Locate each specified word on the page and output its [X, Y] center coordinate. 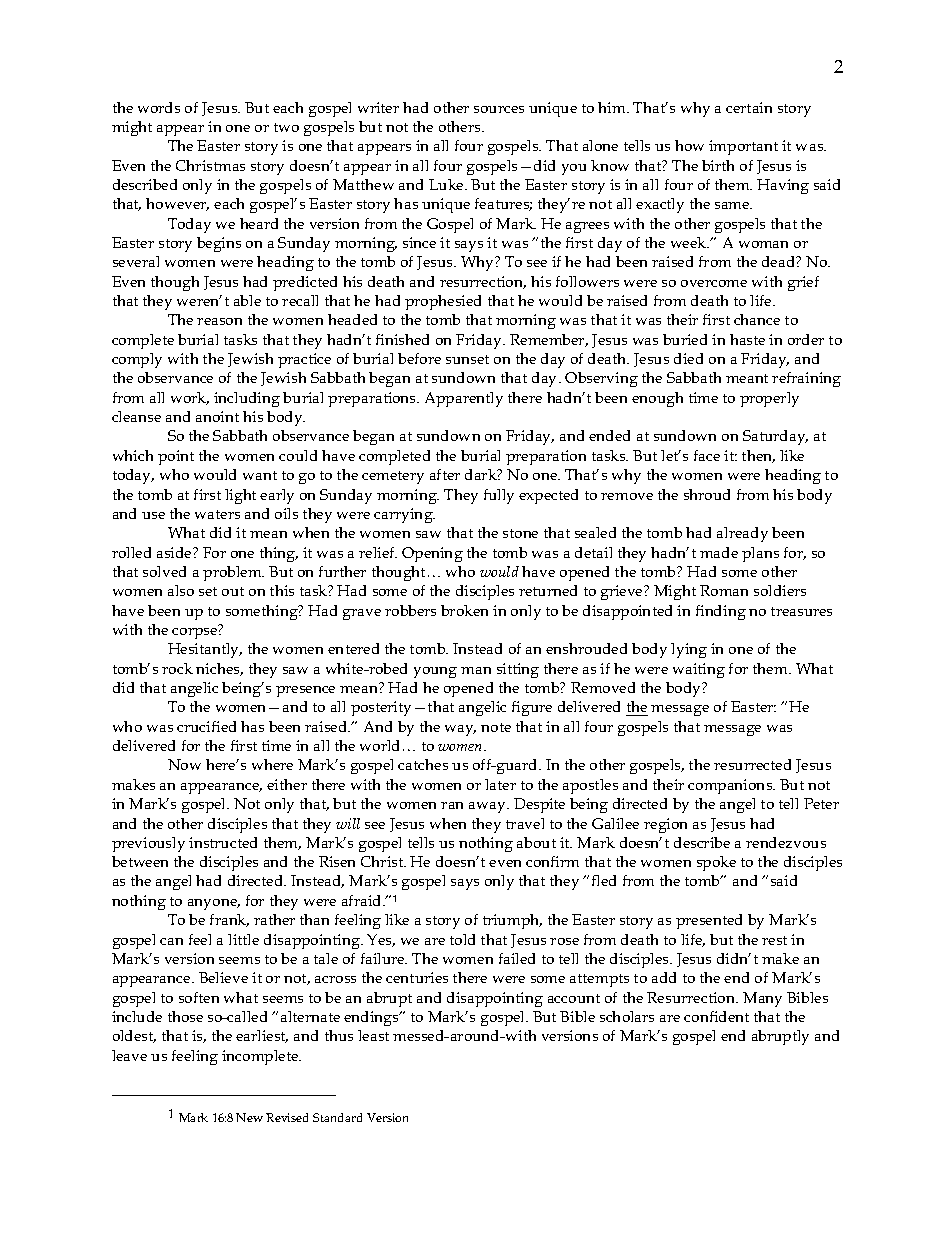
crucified [206, 726]
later [500, 784]
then [758, 456]
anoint [217, 416]
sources [499, 109]
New [249, 1117]
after [445, 474]
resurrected [752, 764]
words [159, 107]
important [743, 147]
